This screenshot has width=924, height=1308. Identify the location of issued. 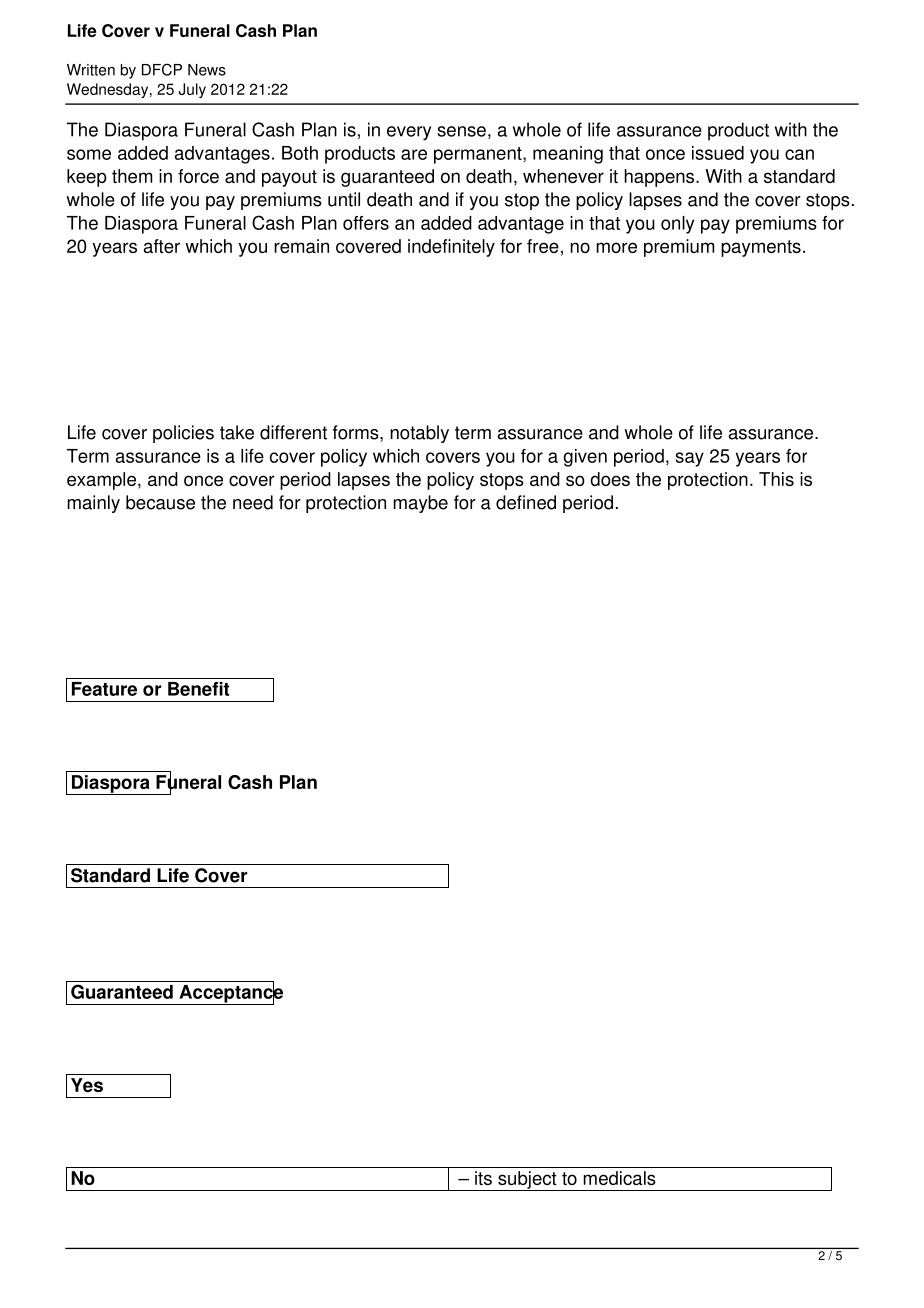
(718, 153).
